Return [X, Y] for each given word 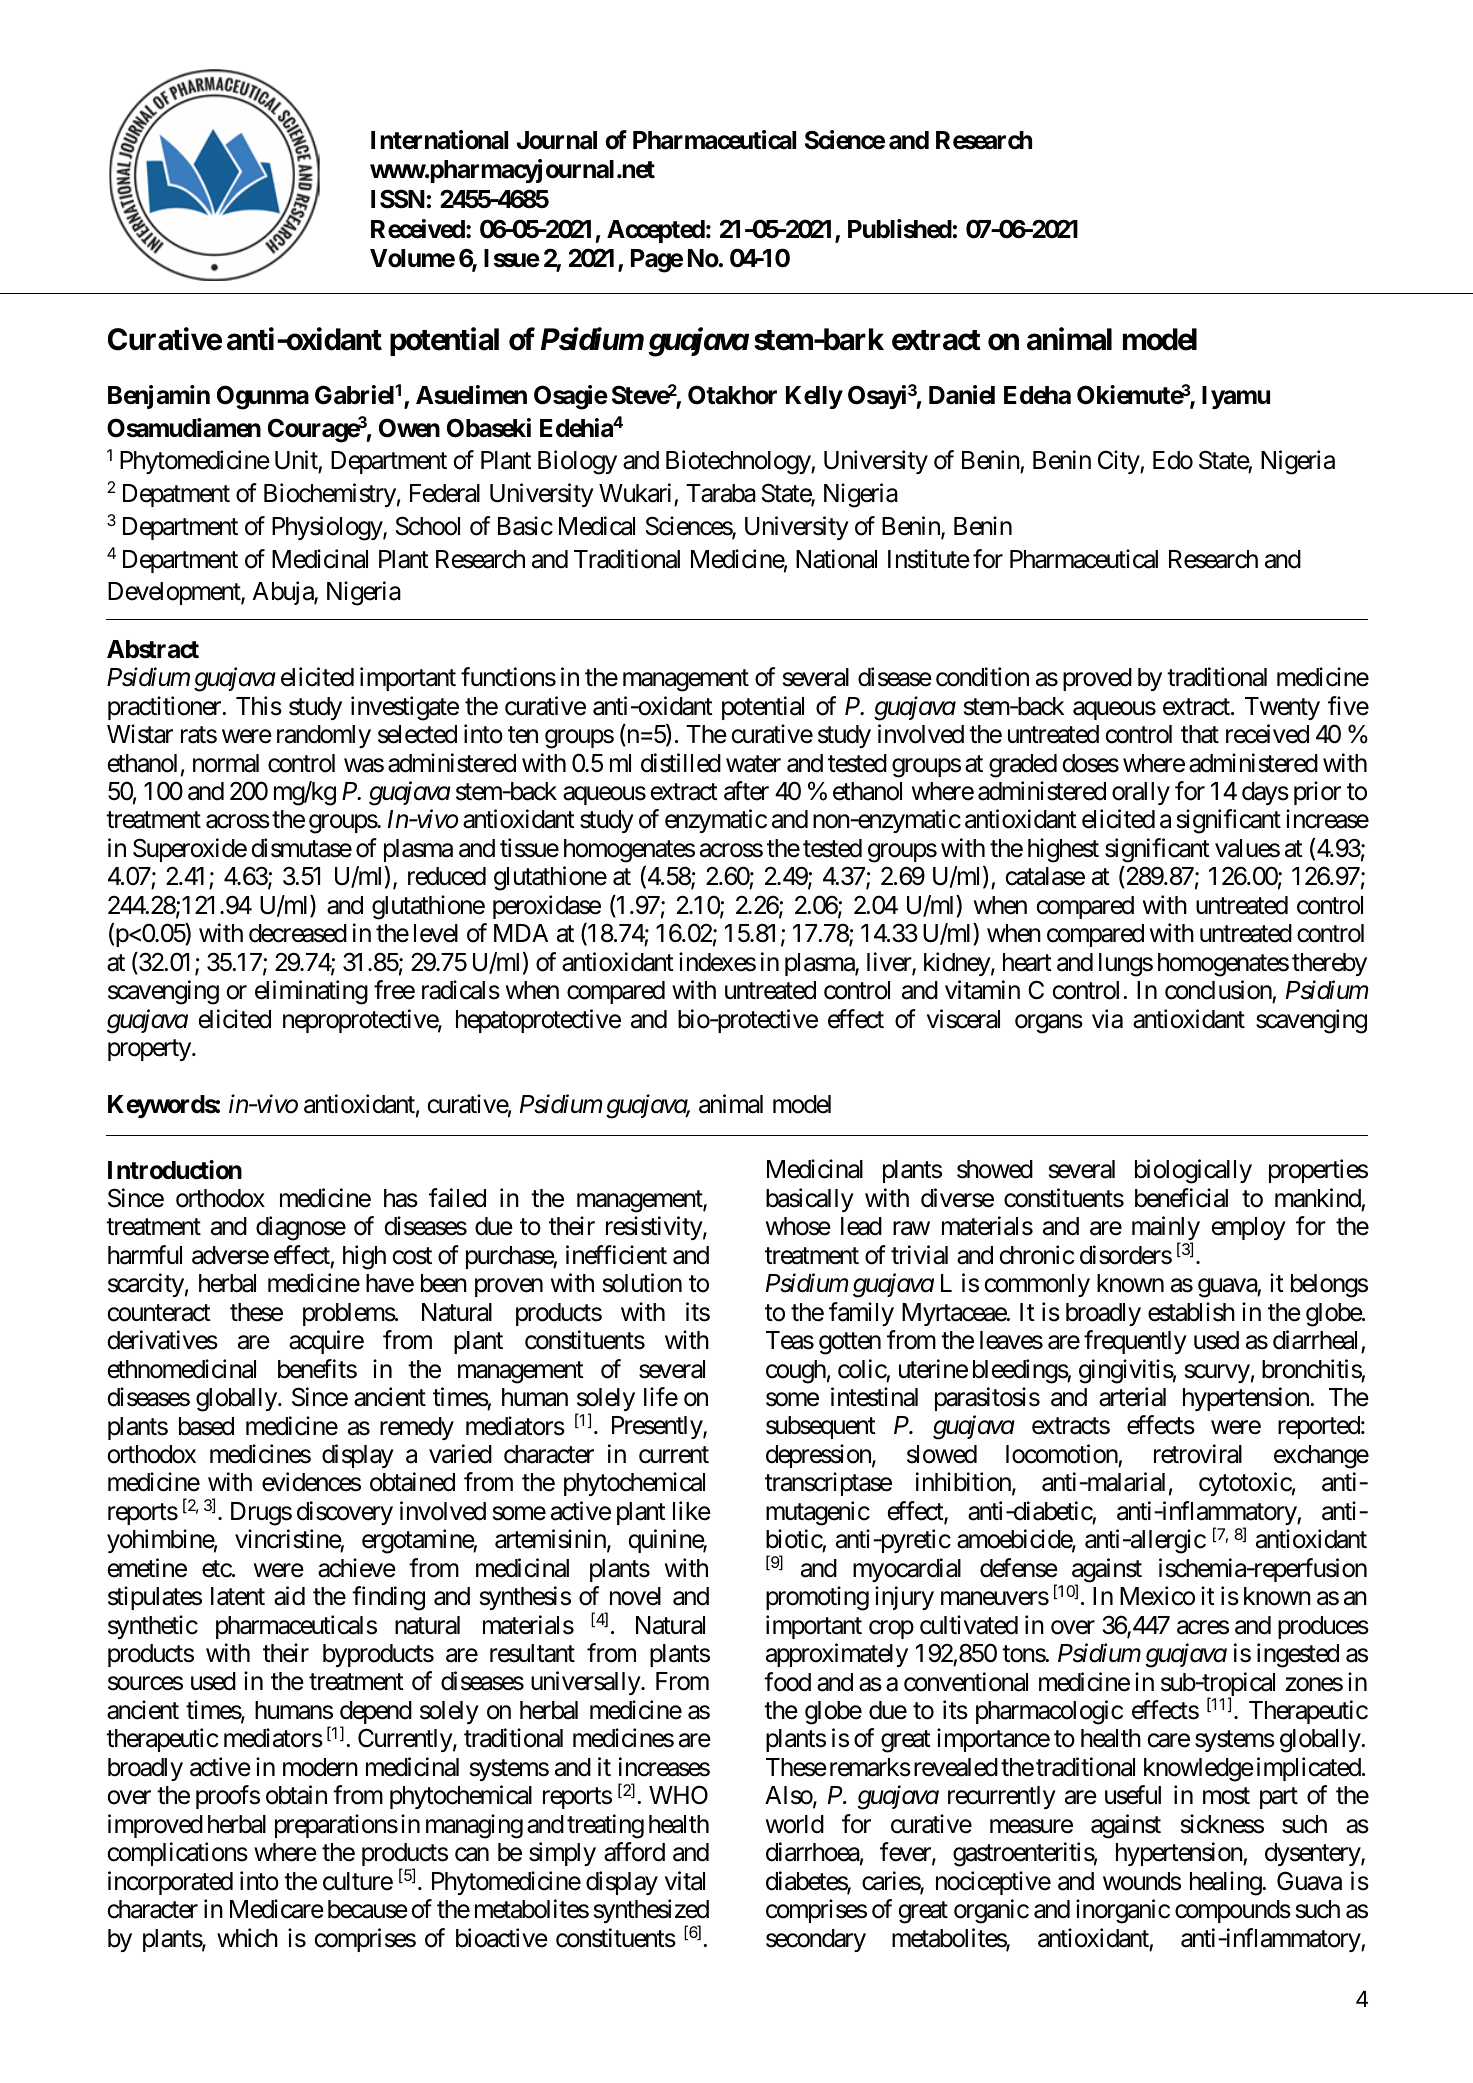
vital [685, 1881]
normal [226, 763]
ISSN [398, 199]
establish [1191, 1312]
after [746, 791]
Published [900, 229]
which [247, 1938]
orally [1141, 793]
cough [796, 1372]
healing [1226, 1883]
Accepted [656, 231]
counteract [159, 1313]
